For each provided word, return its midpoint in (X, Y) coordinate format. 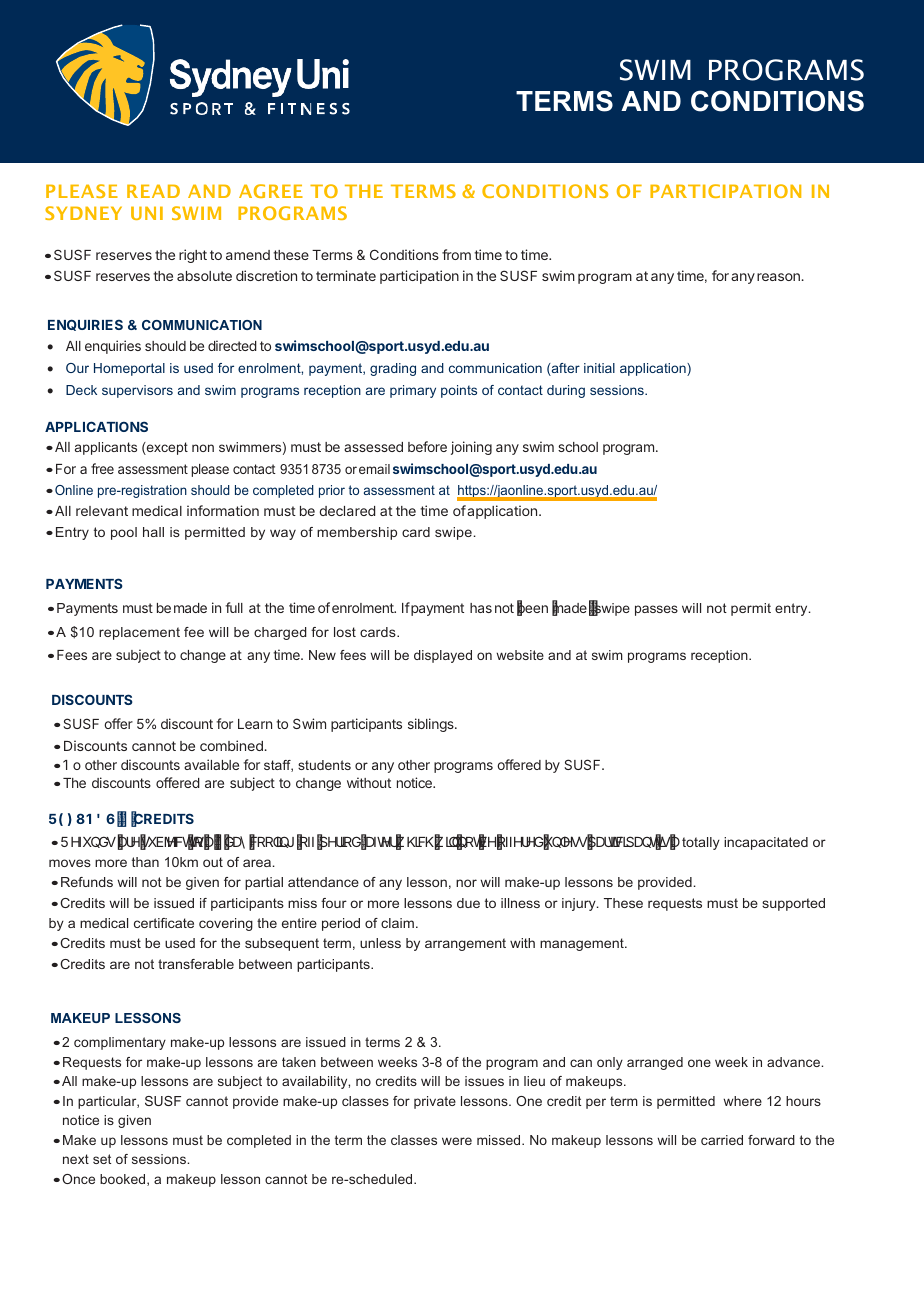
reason (778, 277)
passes (656, 610)
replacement (139, 633)
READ (153, 191)
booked (124, 1180)
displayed (443, 656)
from (456, 254)
